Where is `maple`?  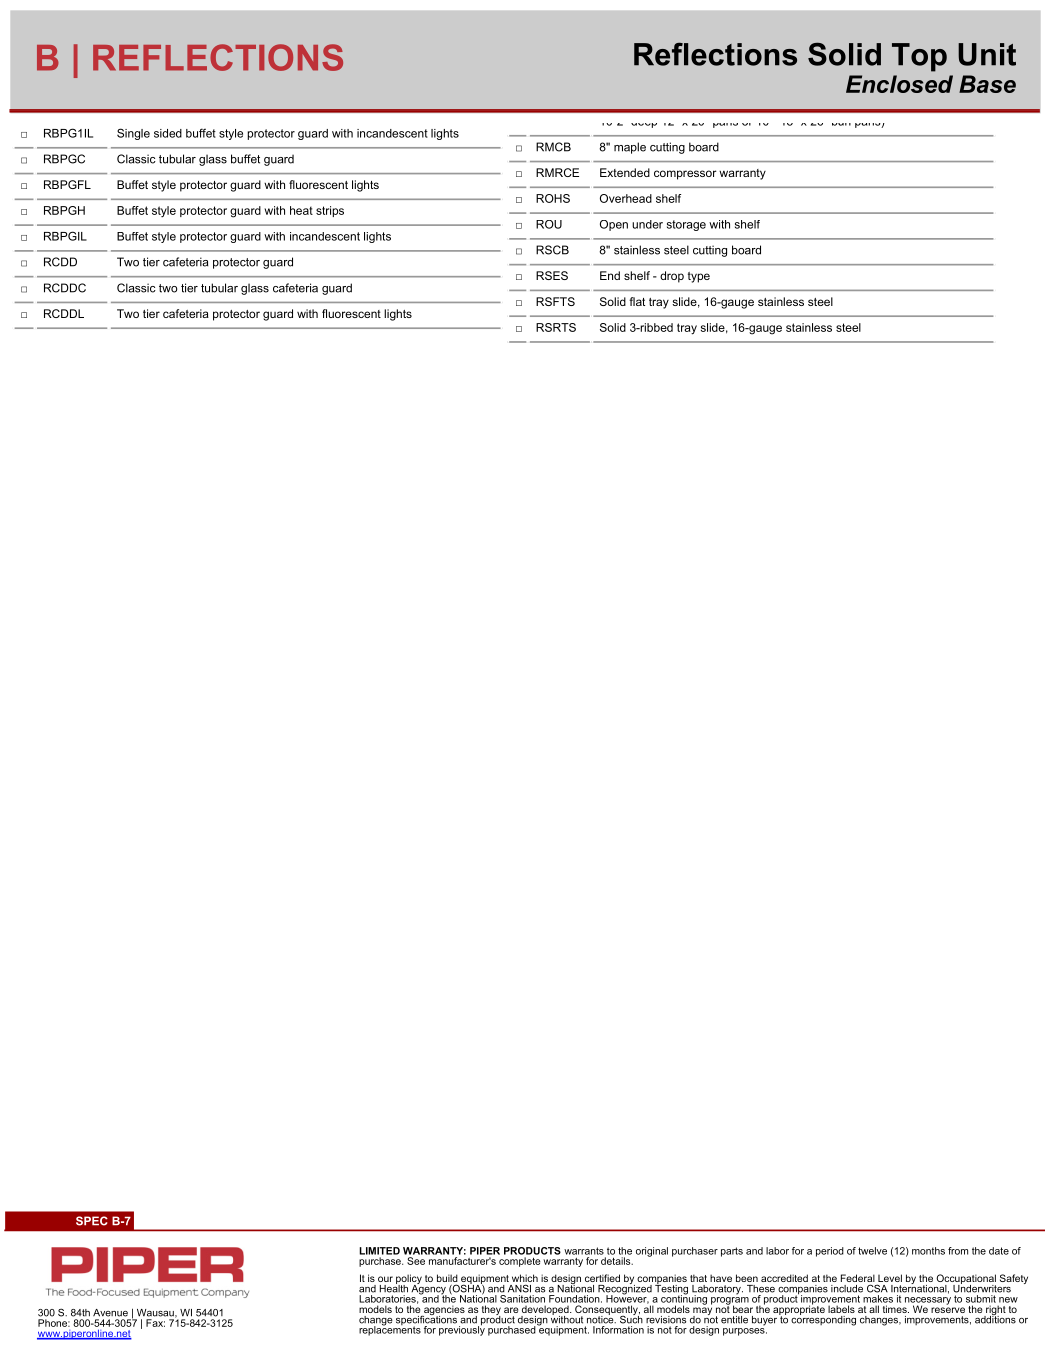 maple is located at coordinates (630, 148).
